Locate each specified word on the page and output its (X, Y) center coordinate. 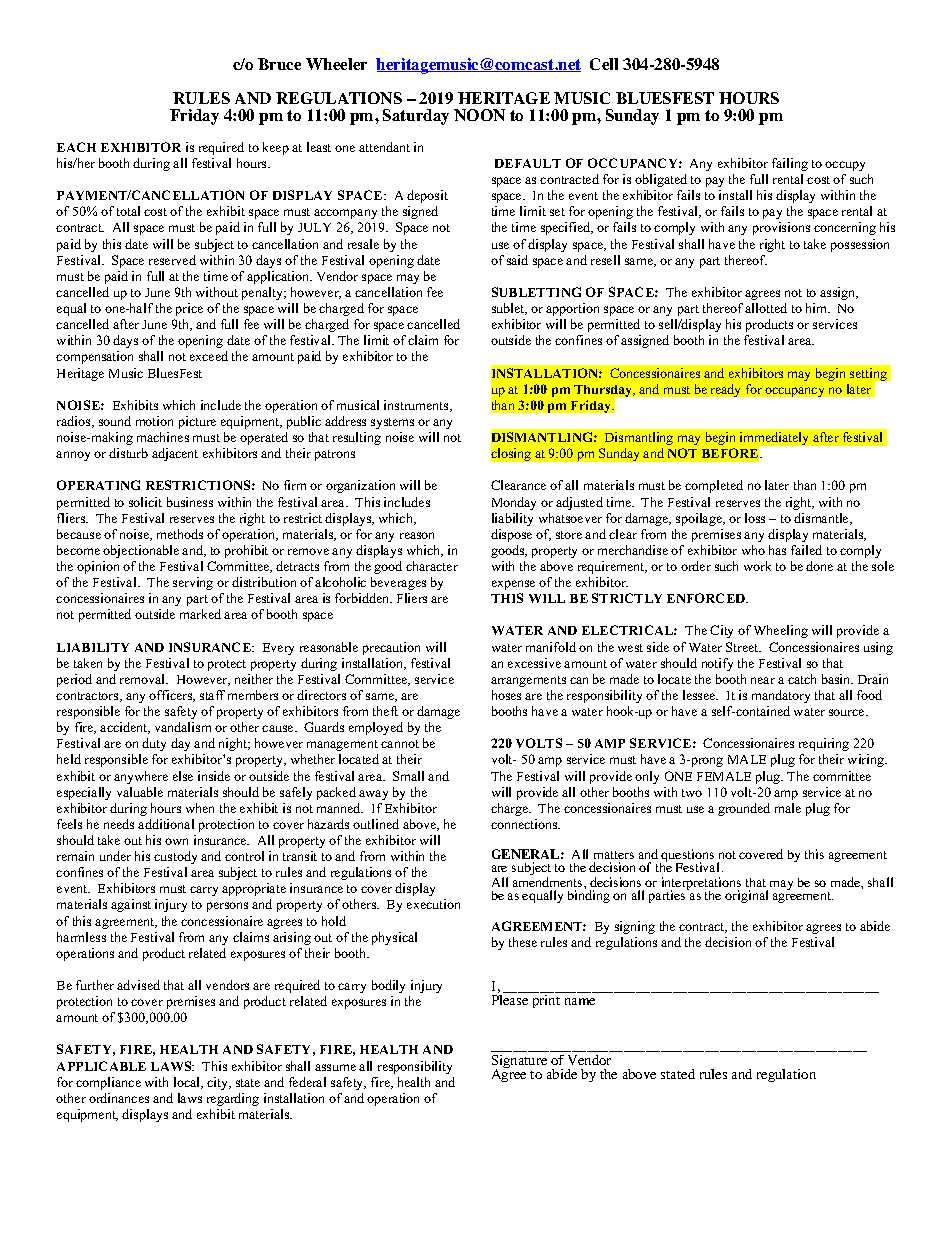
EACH (76, 147)
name (580, 1001)
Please (510, 1000)
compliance (108, 1083)
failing (790, 164)
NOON (479, 115)
